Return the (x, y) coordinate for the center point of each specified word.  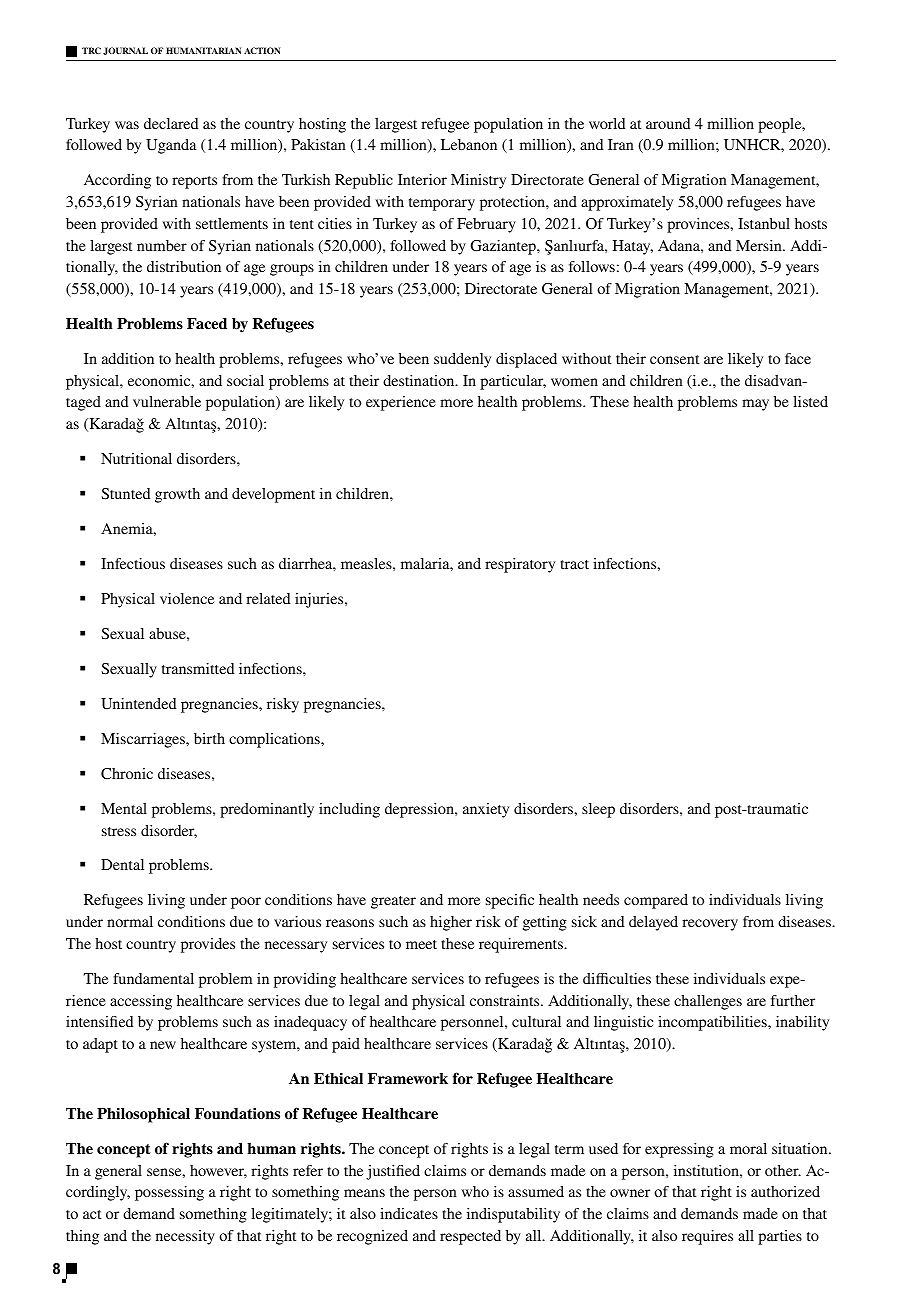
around (668, 123)
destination (420, 380)
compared (656, 901)
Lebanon (469, 144)
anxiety (486, 810)
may (755, 405)
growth (177, 495)
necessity (185, 1237)
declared (171, 123)
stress (119, 831)
